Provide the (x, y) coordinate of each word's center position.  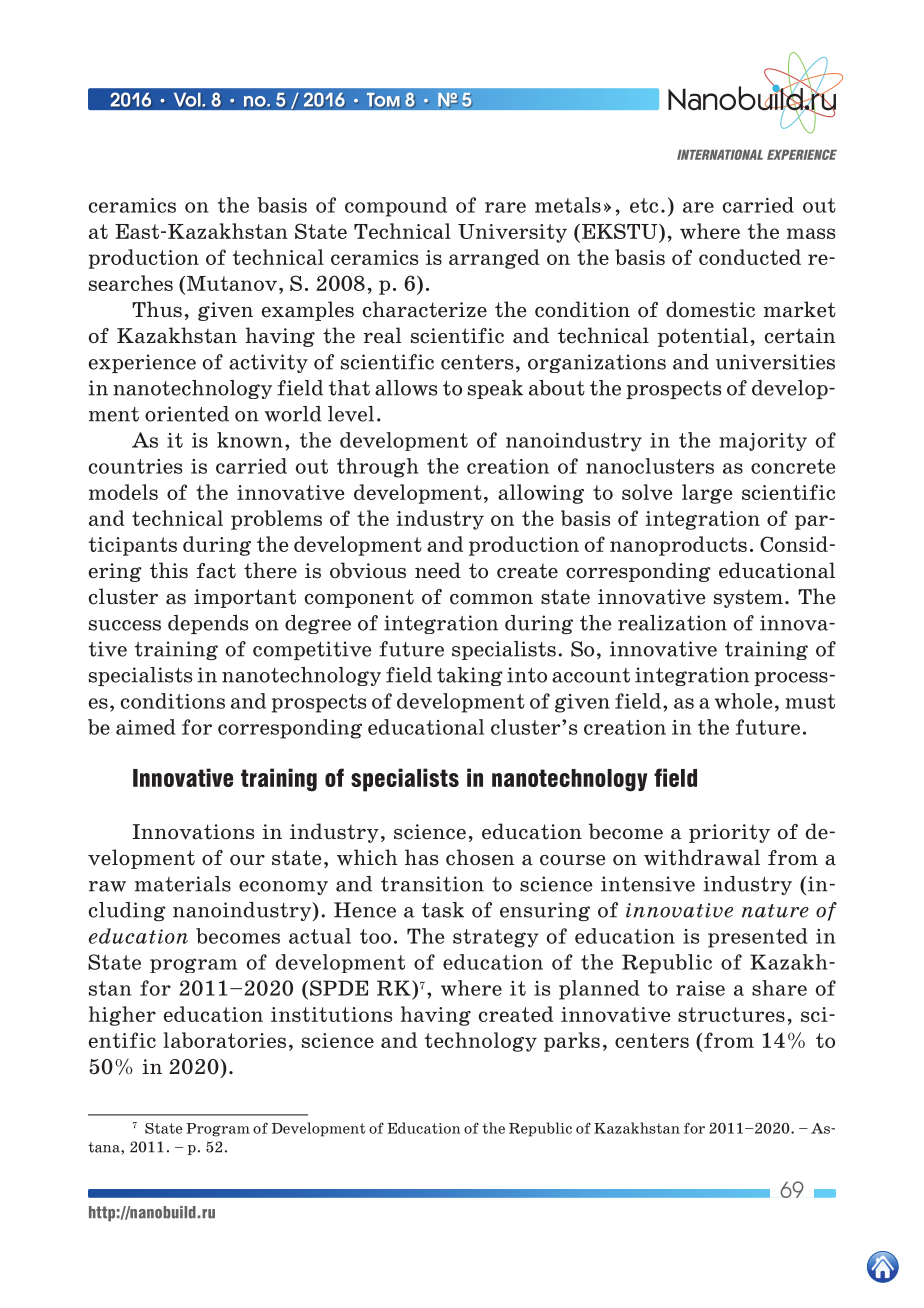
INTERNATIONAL (720, 154)
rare (505, 207)
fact (216, 571)
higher (122, 1016)
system (748, 598)
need (438, 570)
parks (572, 1042)
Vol (187, 100)
